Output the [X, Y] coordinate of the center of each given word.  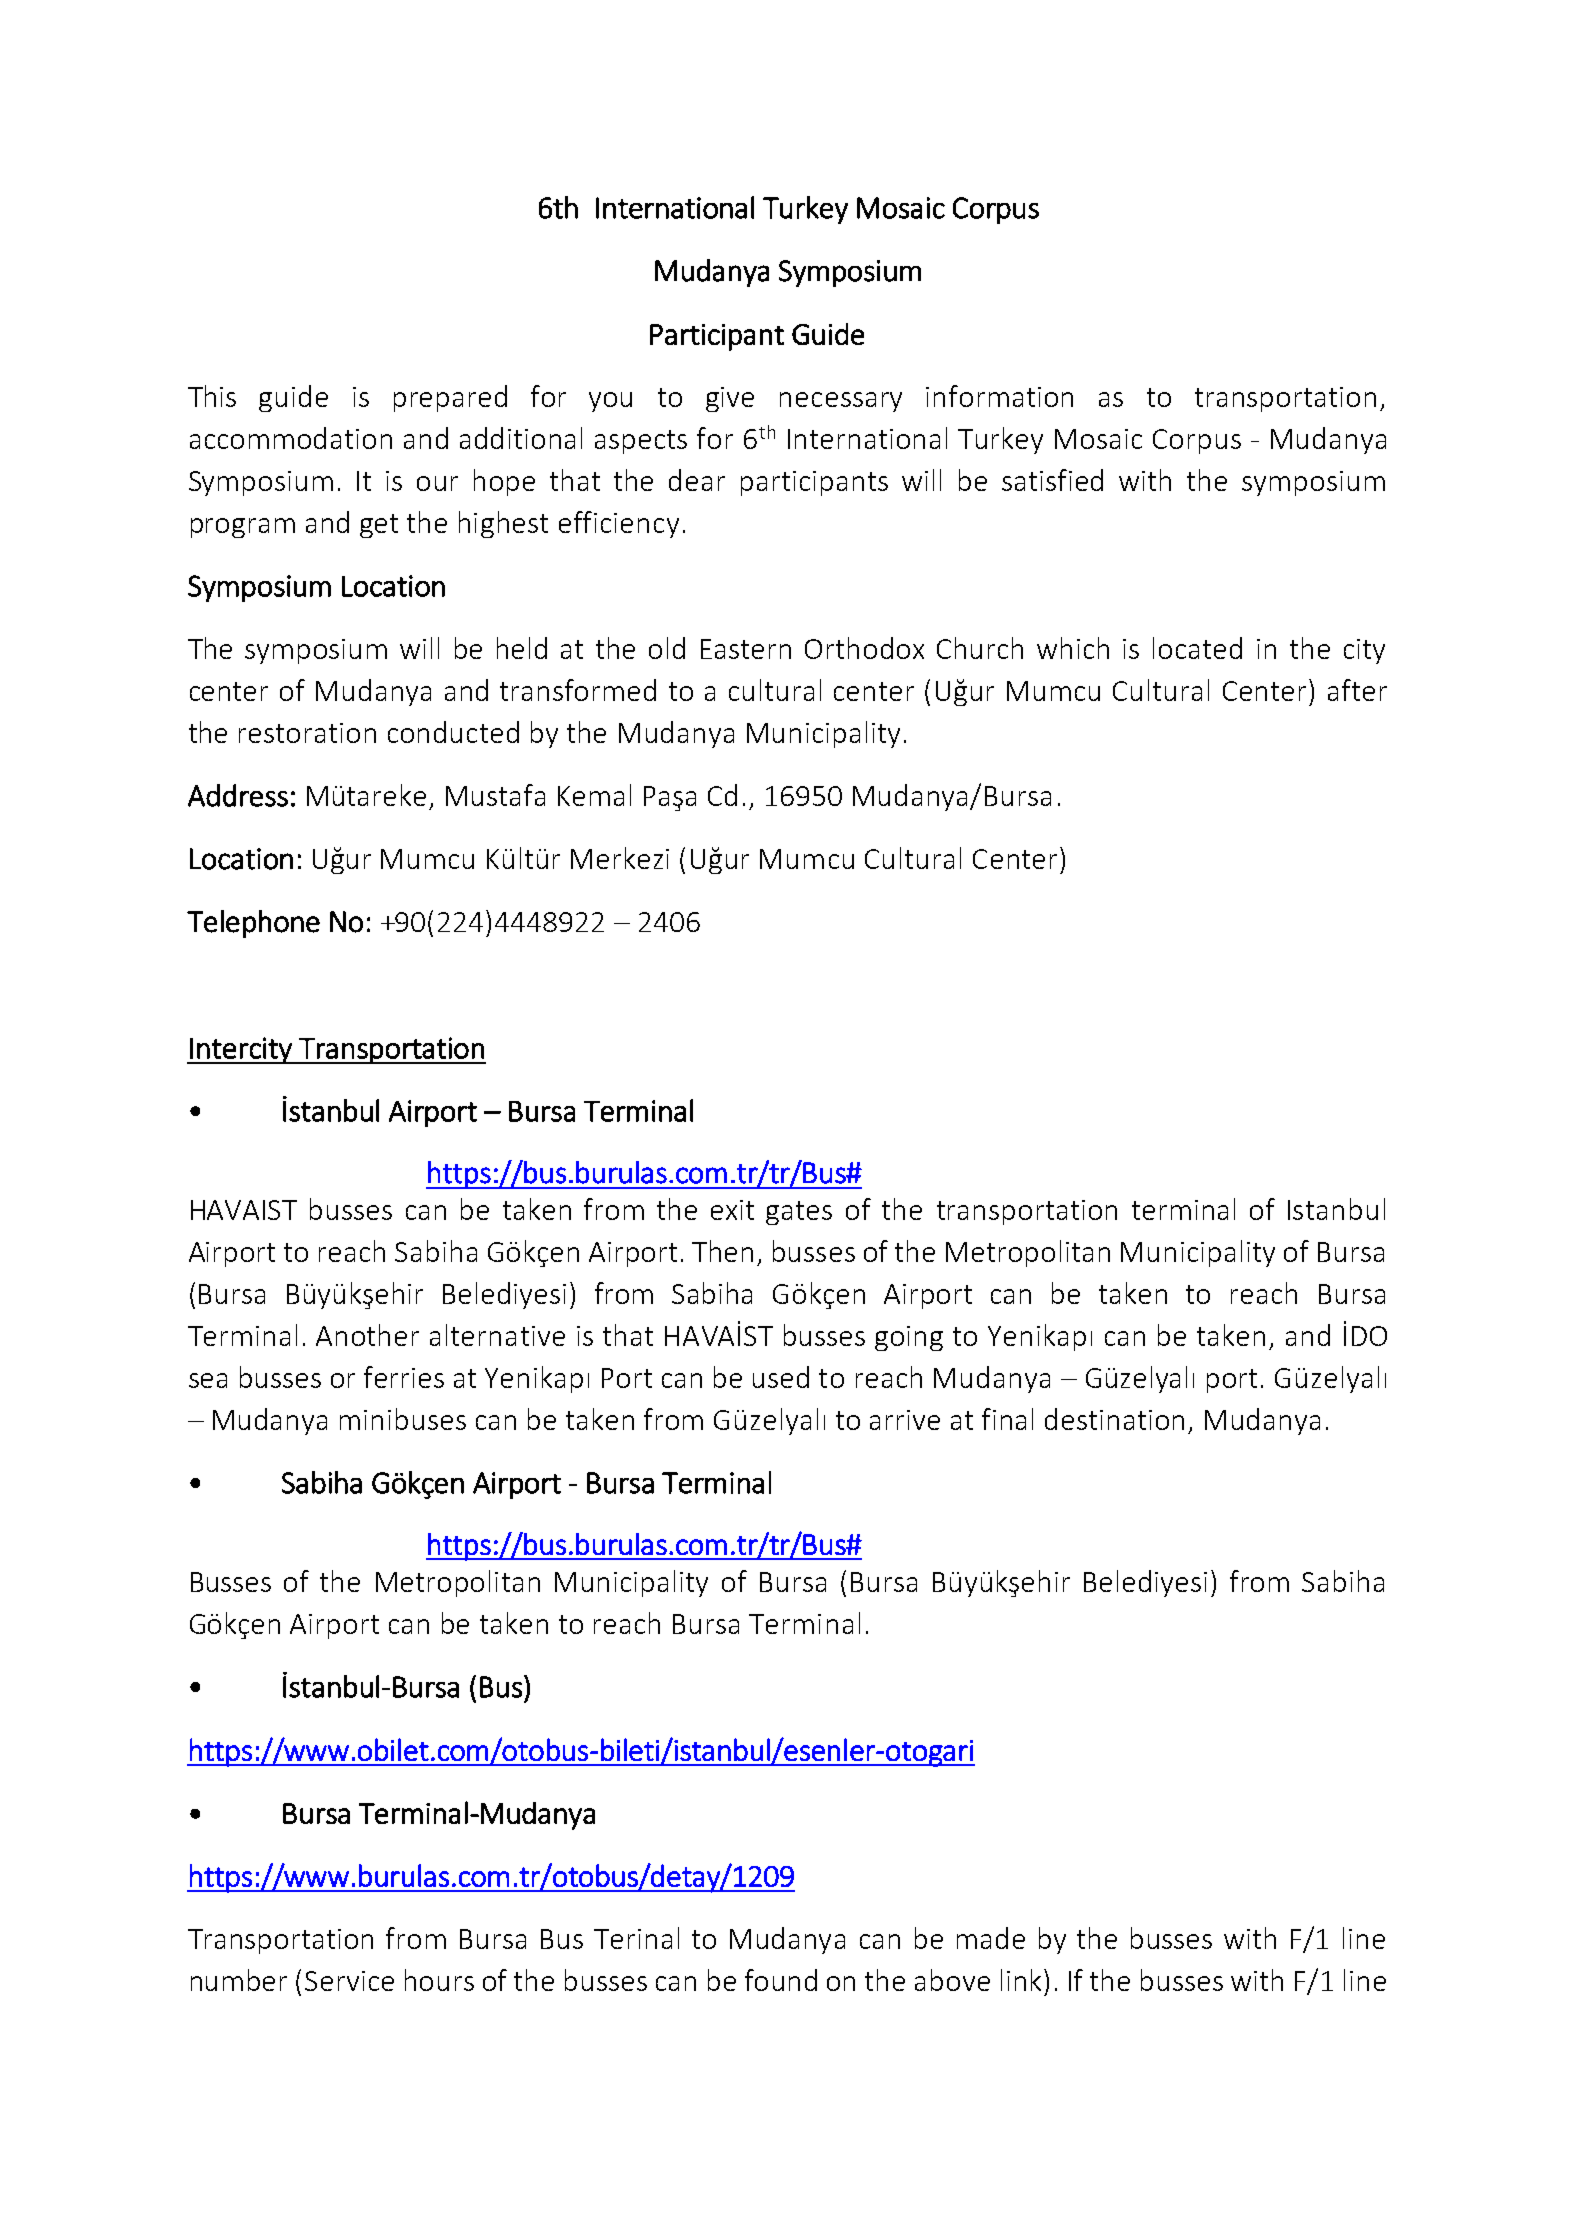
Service [349, 1981]
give [730, 399]
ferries [404, 1377]
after [1357, 690]
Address [238, 795]
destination [1114, 1419]
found [781, 1980]
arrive [905, 1420]
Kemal [594, 795]
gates [799, 1213]
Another [367, 1335]
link [1023, 1980]
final [1007, 1419]
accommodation [291, 438]
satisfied [1052, 480]
